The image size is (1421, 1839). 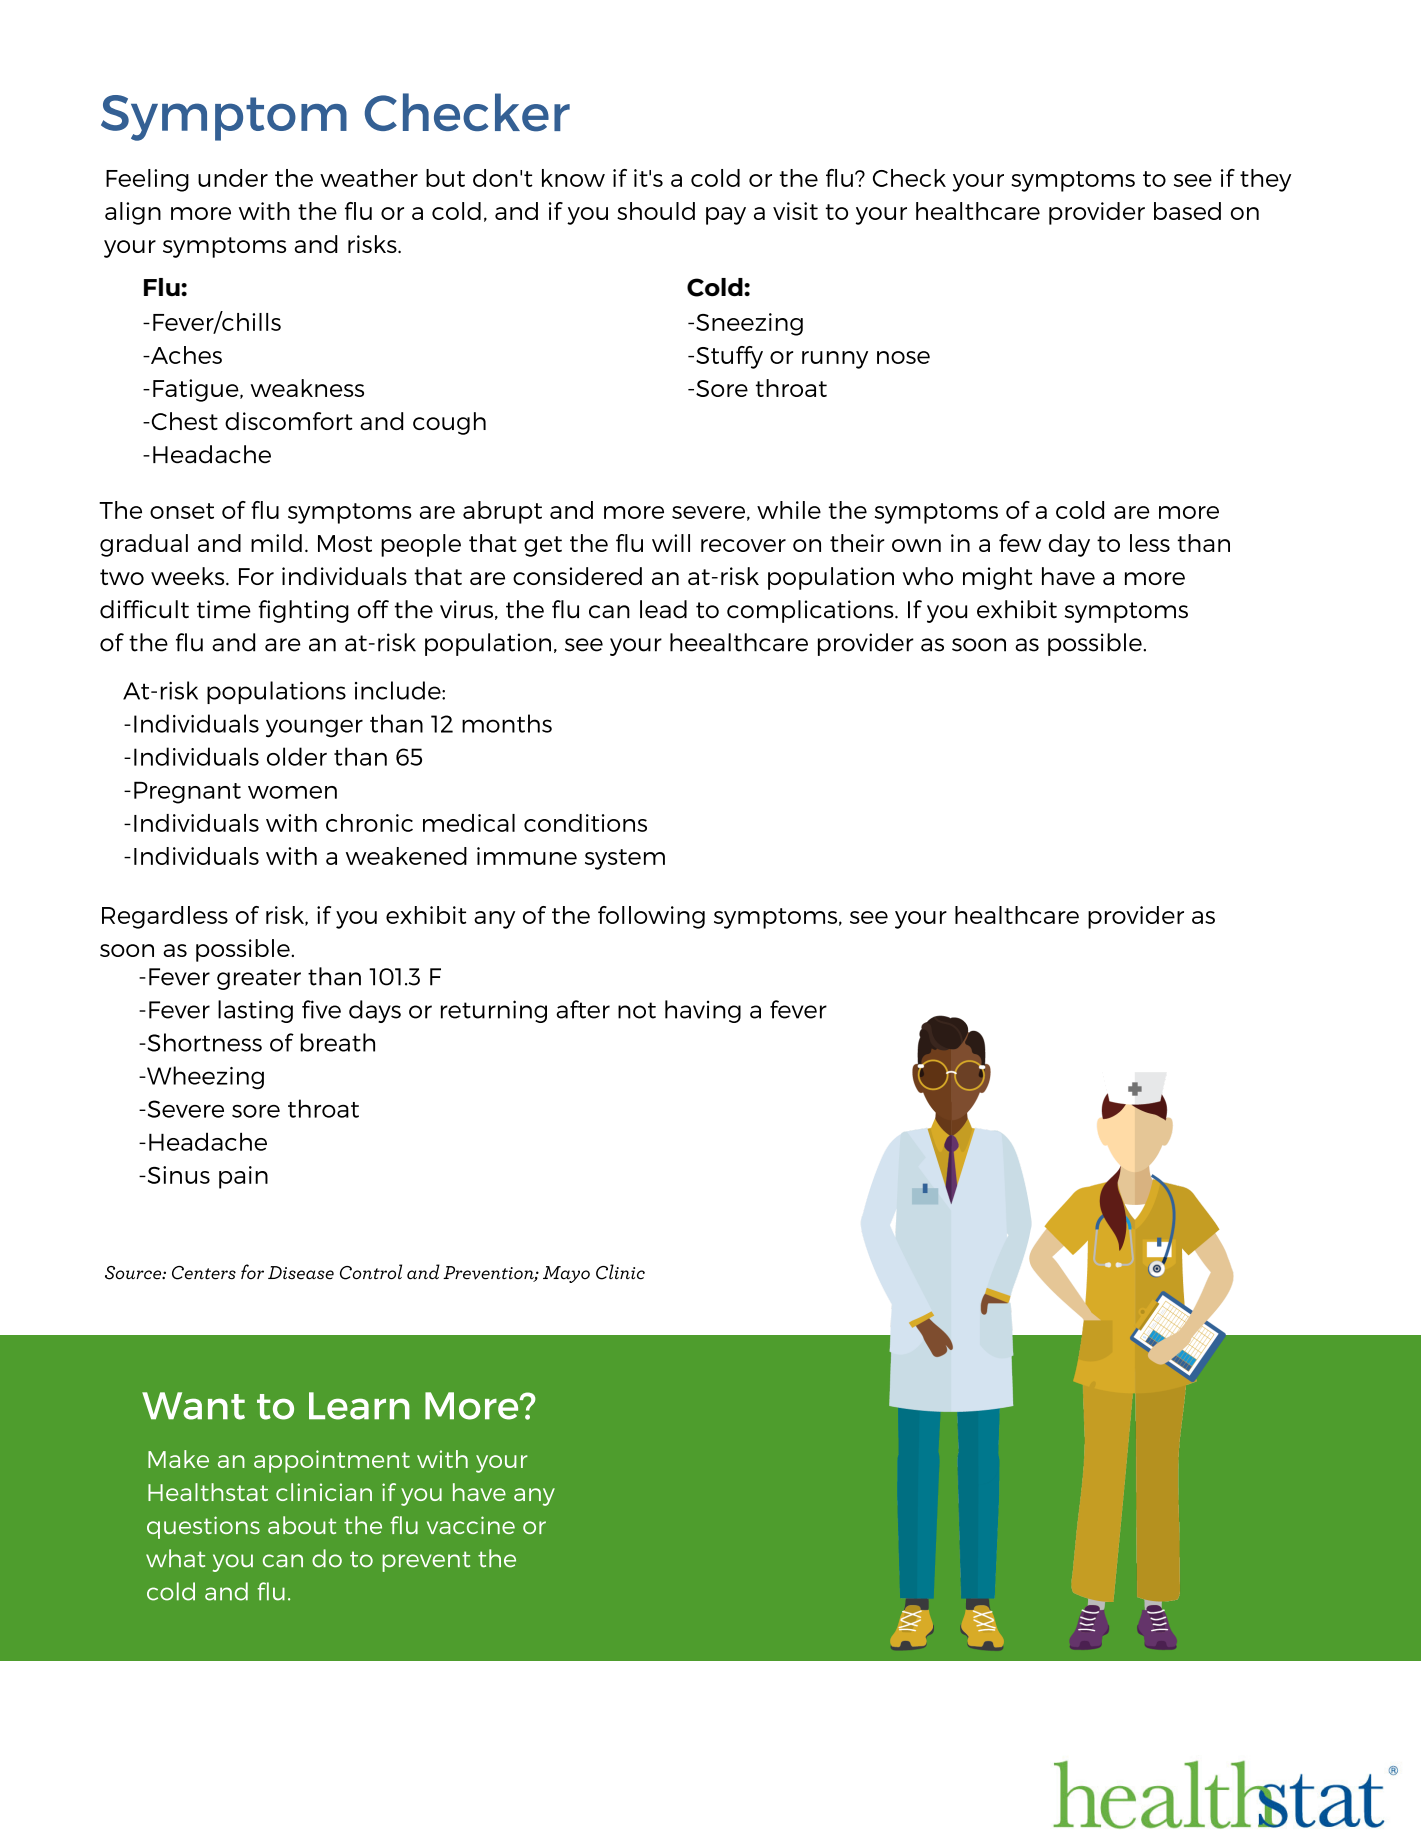 What do you see at coordinates (726, 216) in the image?
I see `pay` at bounding box center [726, 216].
